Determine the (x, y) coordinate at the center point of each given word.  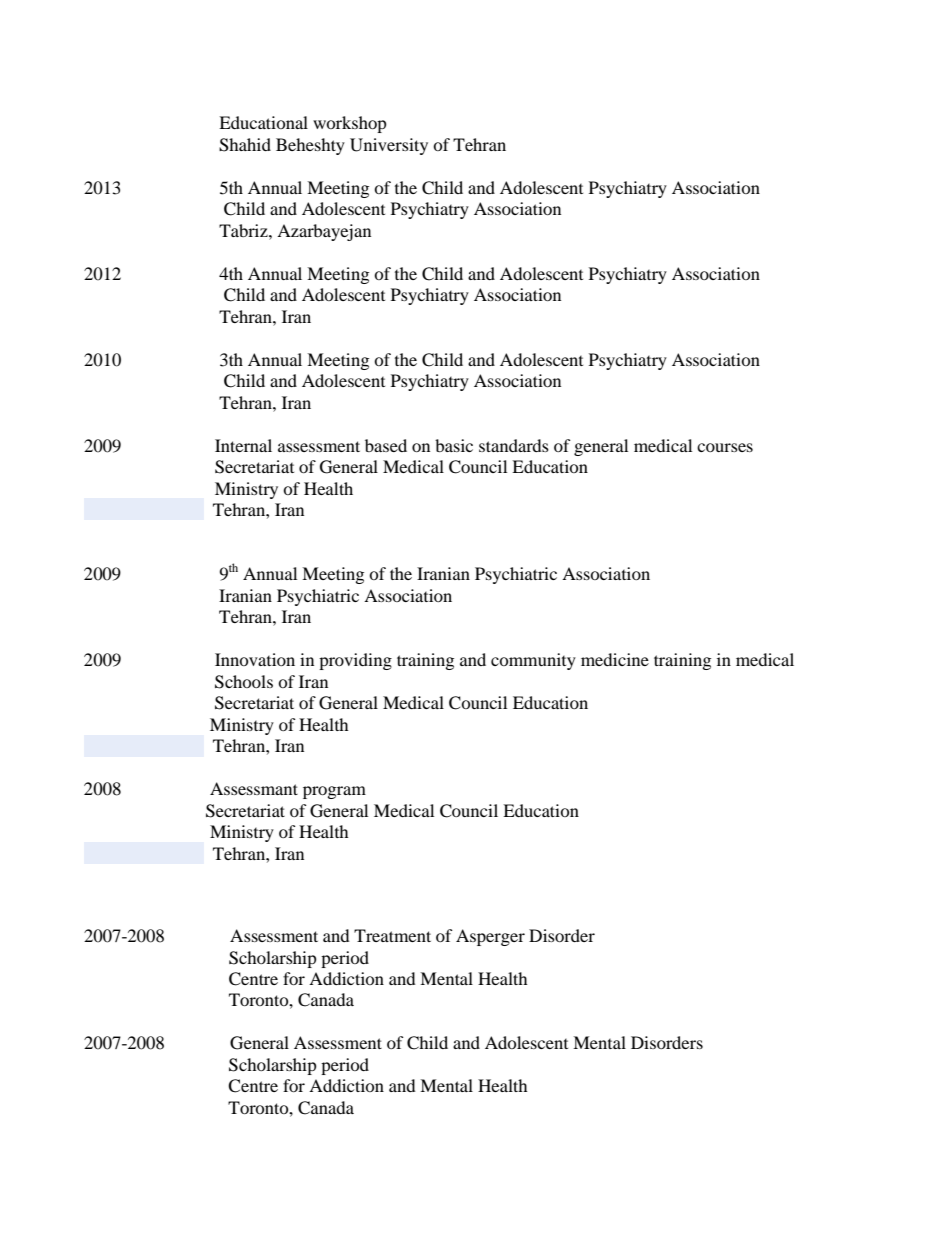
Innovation (255, 659)
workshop (350, 124)
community (533, 661)
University (389, 146)
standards (514, 445)
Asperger (490, 937)
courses (725, 447)
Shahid (245, 145)
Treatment (392, 935)
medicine (615, 659)
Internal (243, 445)
